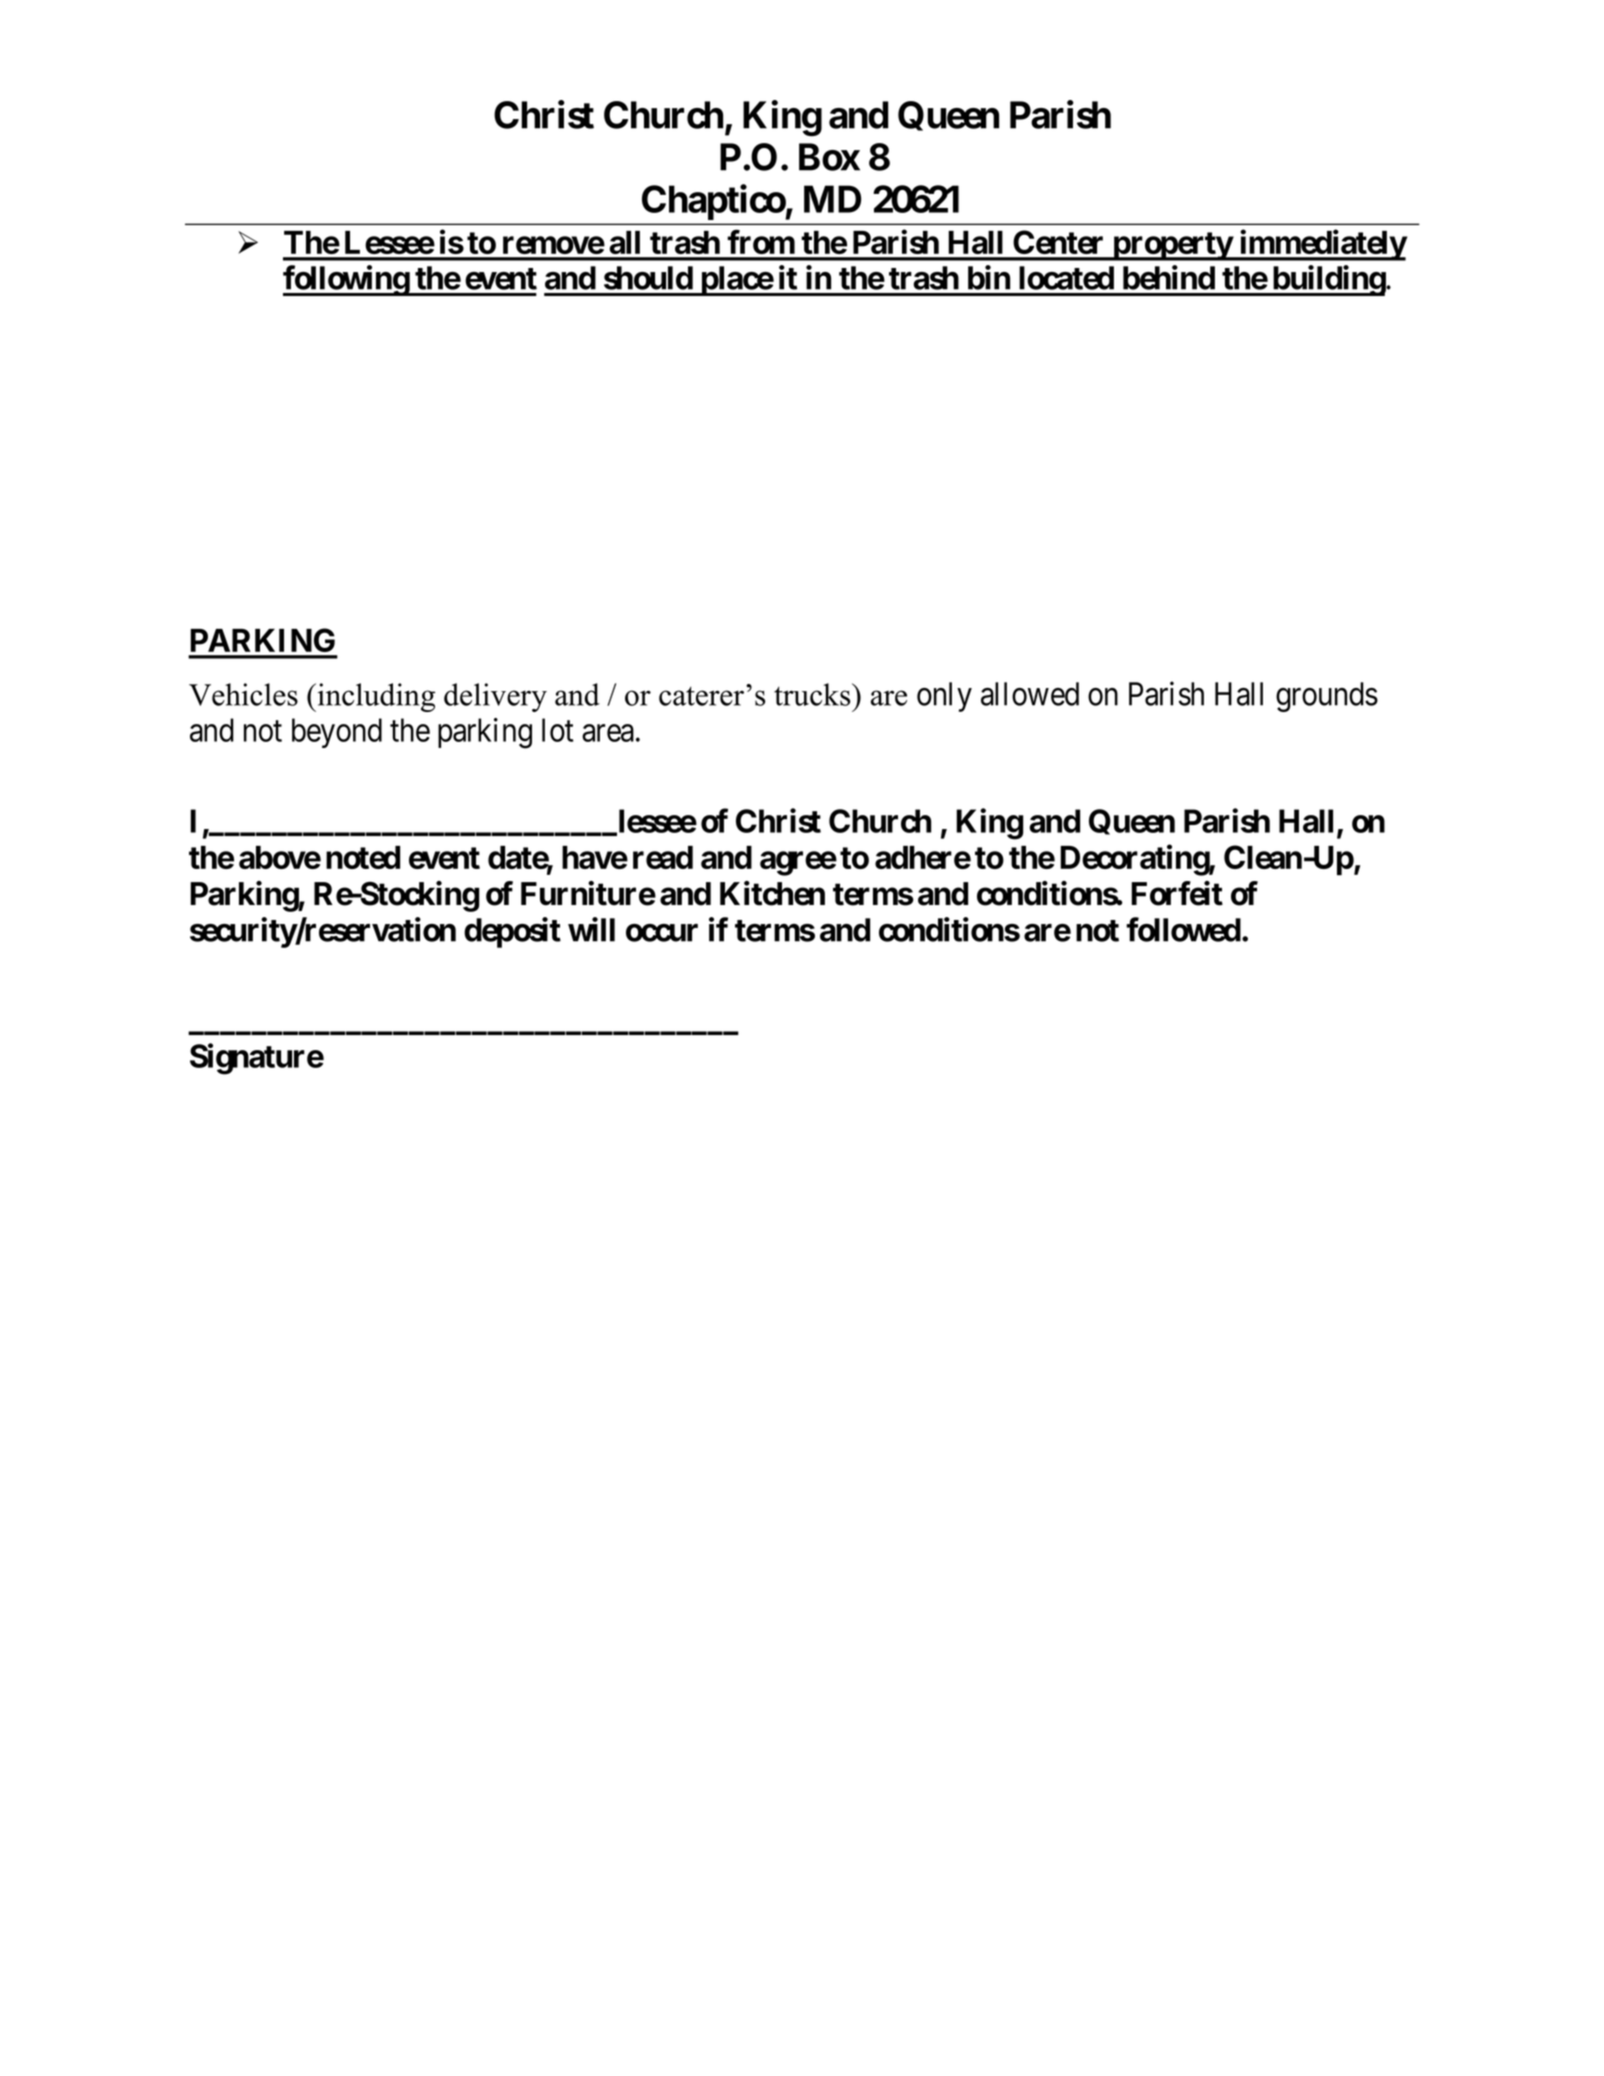 The height and width of the screenshot is (2076, 1604). What do you see at coordinates (375, 697) in the screenshot?
I see `including` at bounding box center [375, 697].
